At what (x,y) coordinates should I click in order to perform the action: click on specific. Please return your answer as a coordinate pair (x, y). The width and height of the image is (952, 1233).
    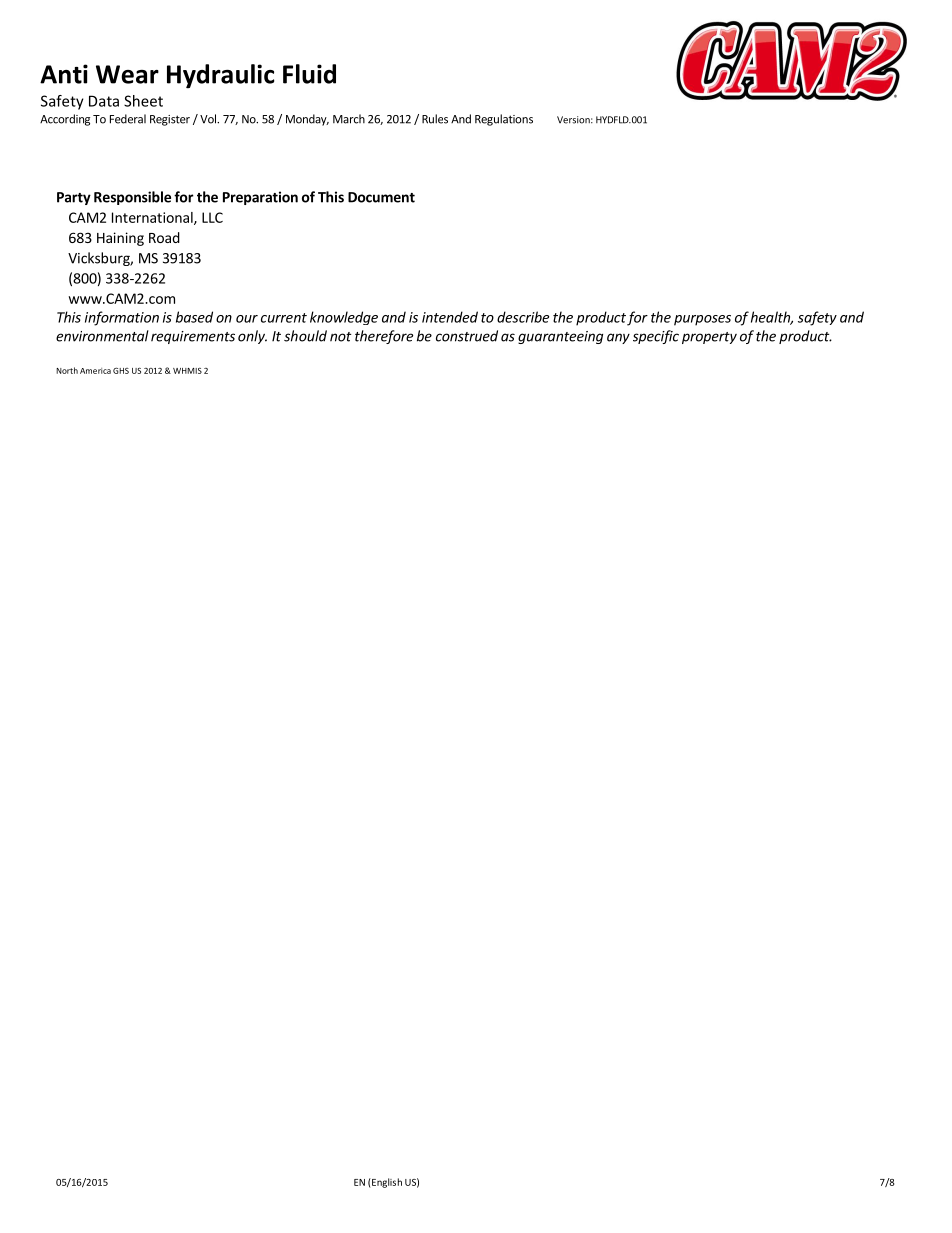
    Looking at the image, I should click on (656, 337).
